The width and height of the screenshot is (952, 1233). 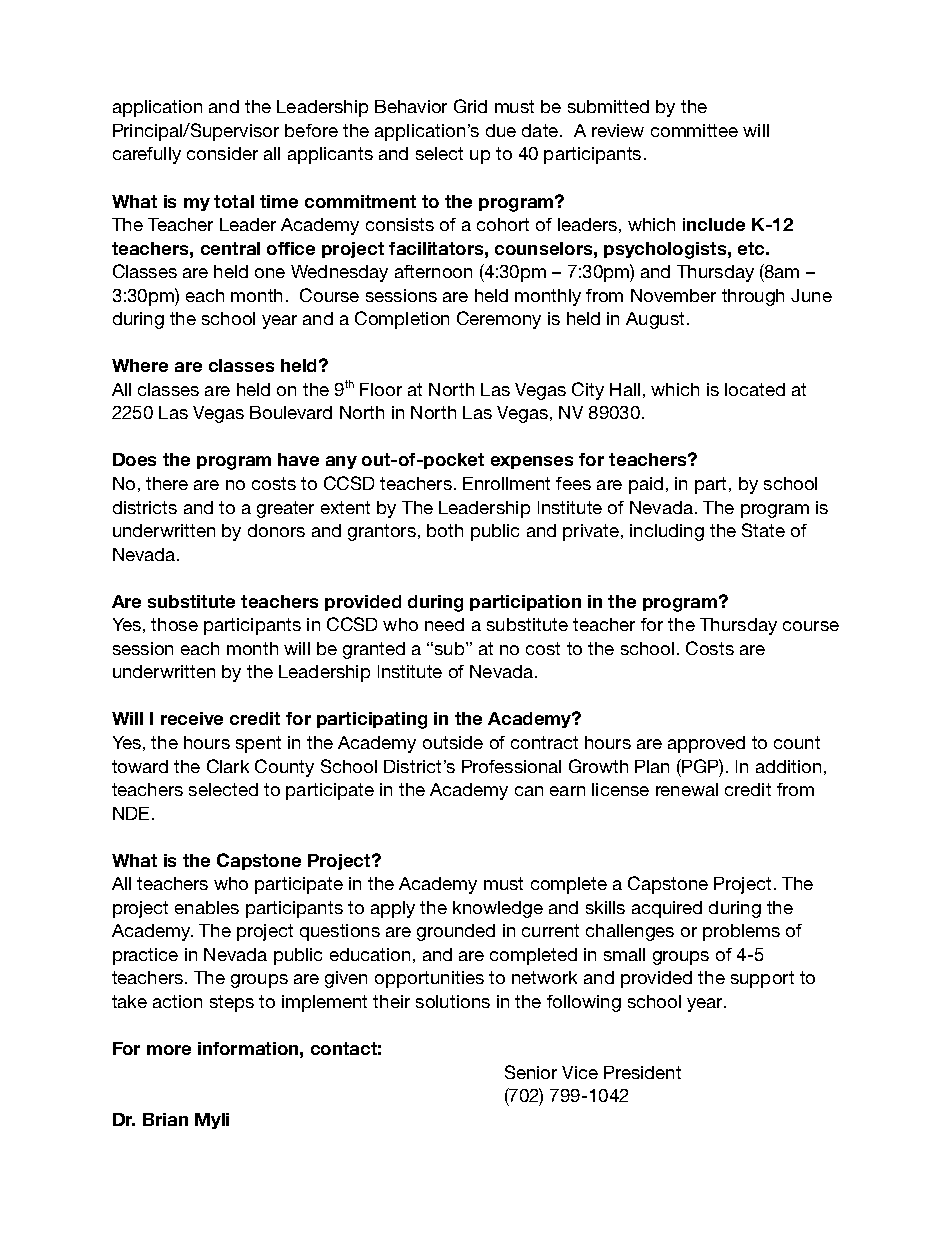 What do you see at coordinates (694, 130) in the screenshot?
I see `committee` at bounding box center [694, 130].
